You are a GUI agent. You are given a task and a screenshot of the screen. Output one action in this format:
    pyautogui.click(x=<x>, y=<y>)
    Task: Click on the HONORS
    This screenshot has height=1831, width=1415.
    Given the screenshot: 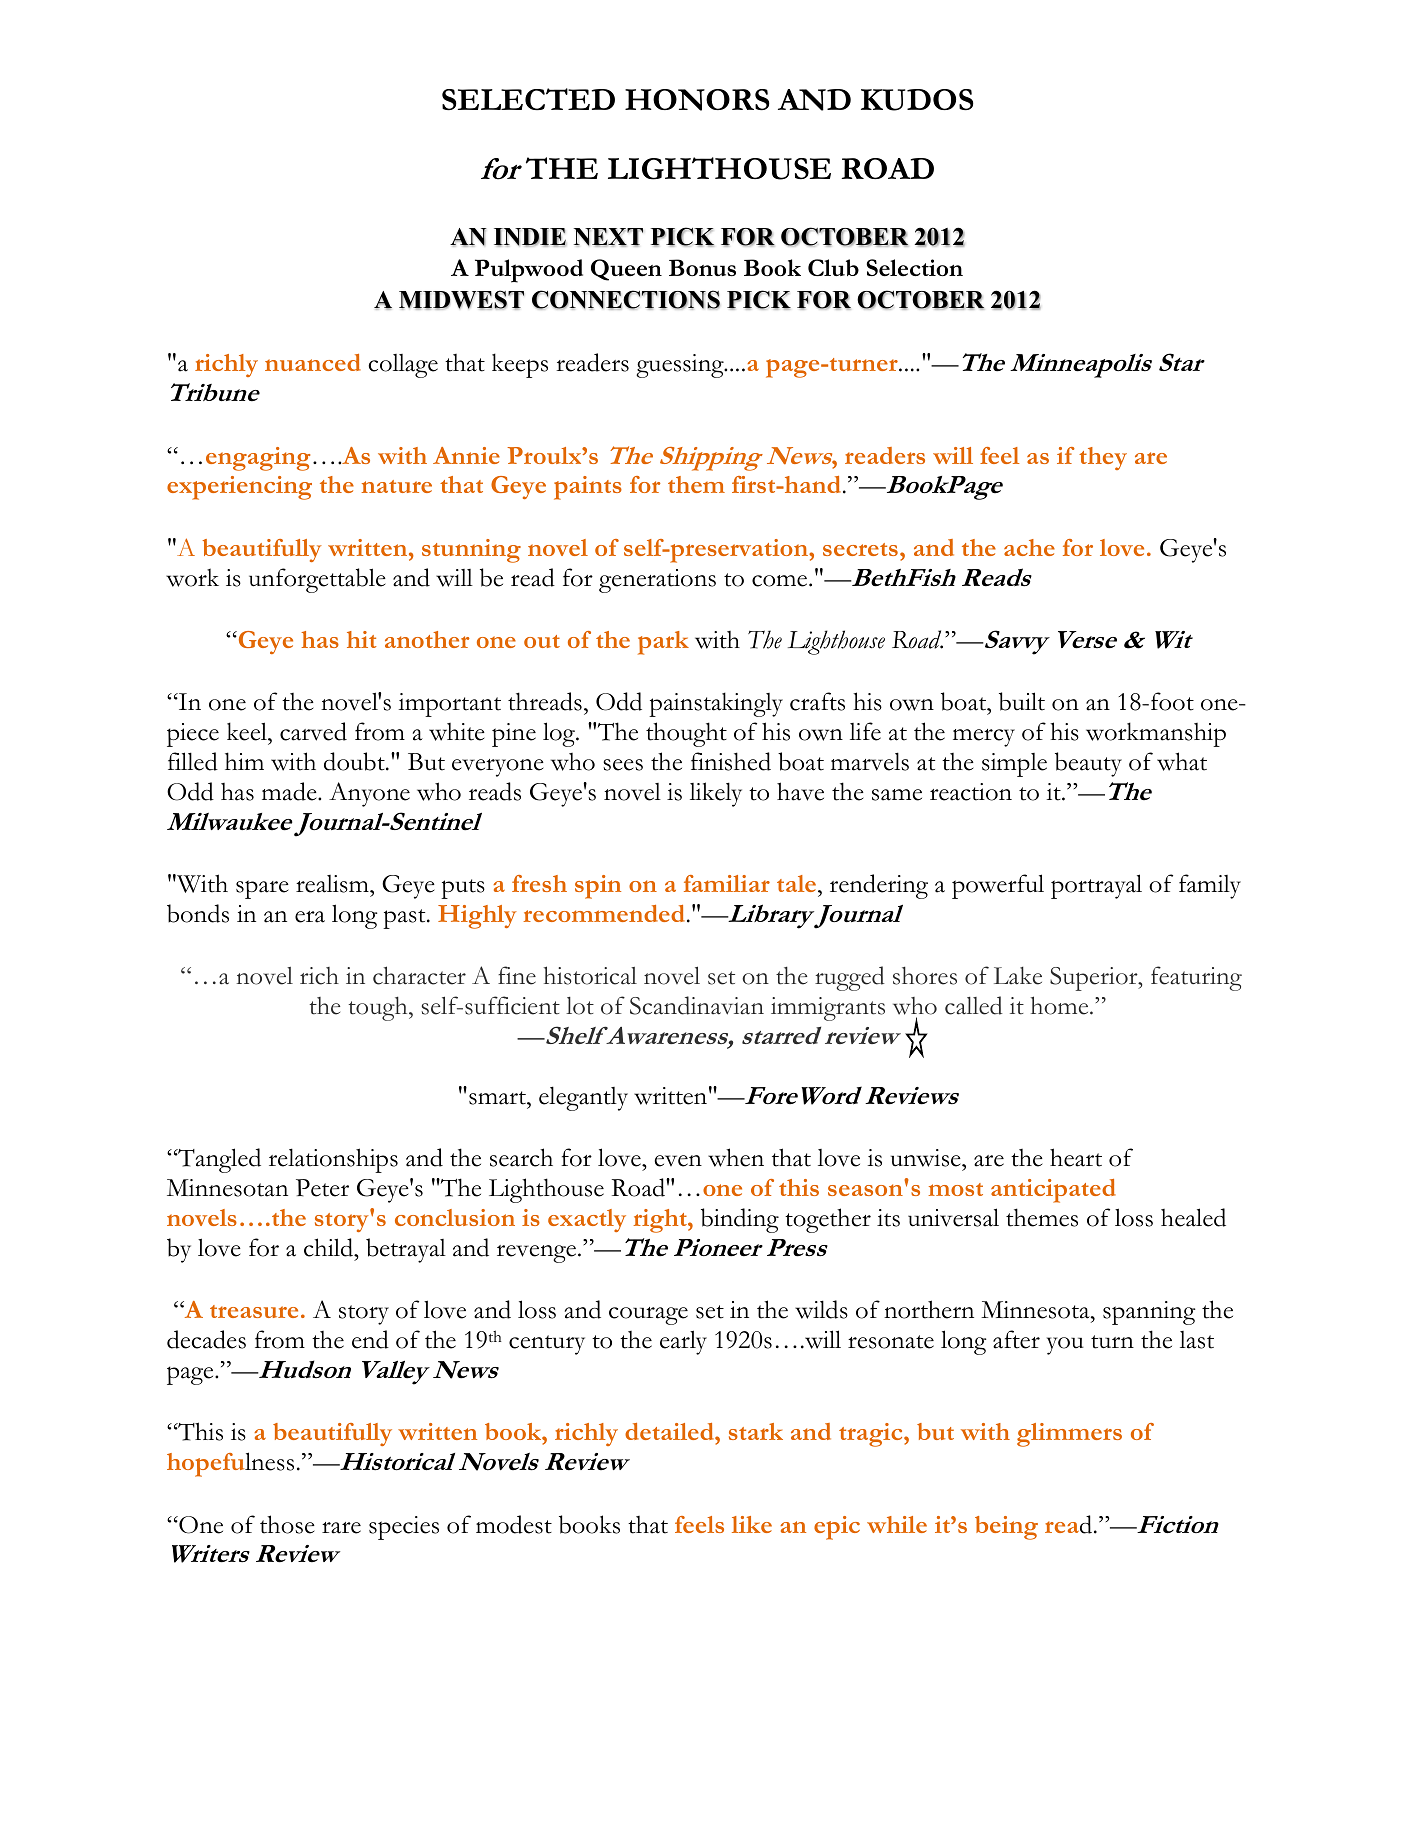 What is the action you would take?
    pyautogui.click(x=697, y=100)
